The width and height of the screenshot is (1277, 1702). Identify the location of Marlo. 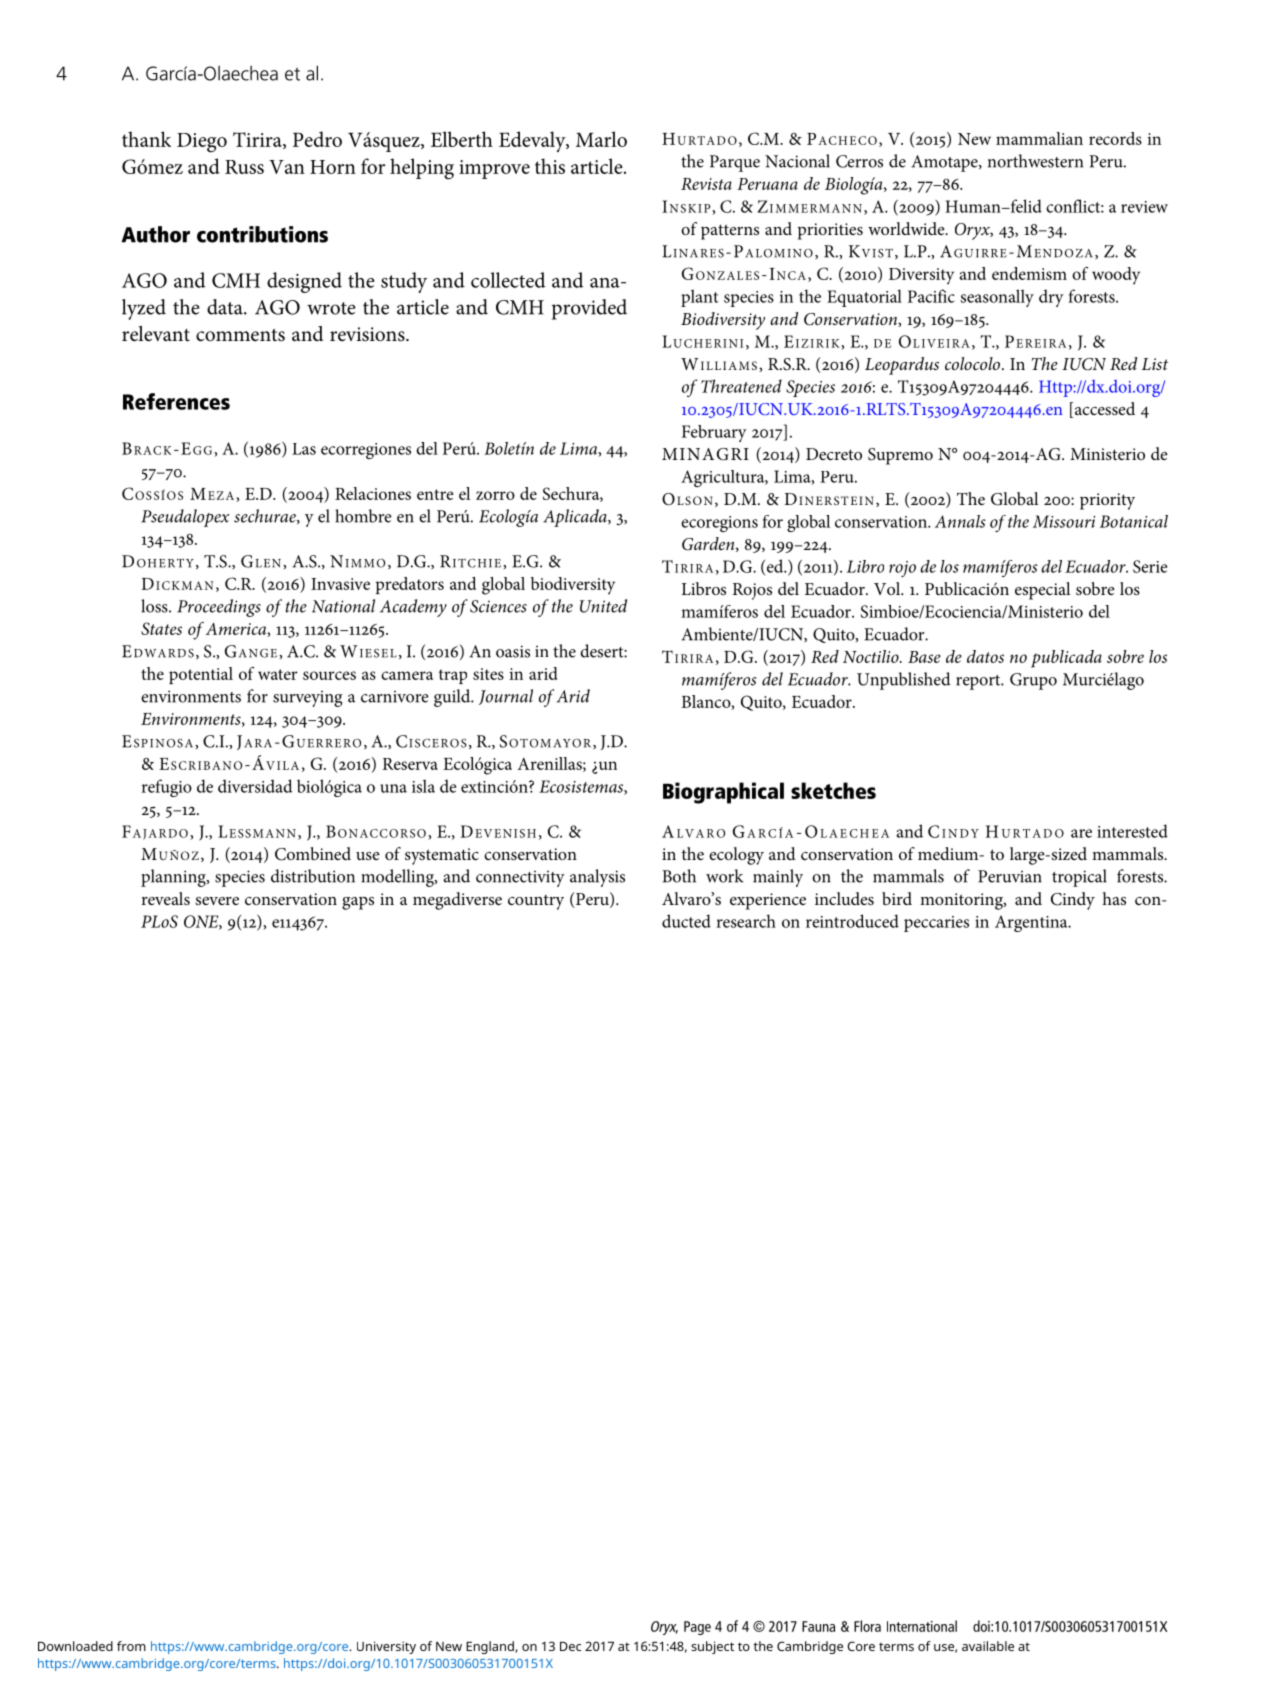
(601, 139).
